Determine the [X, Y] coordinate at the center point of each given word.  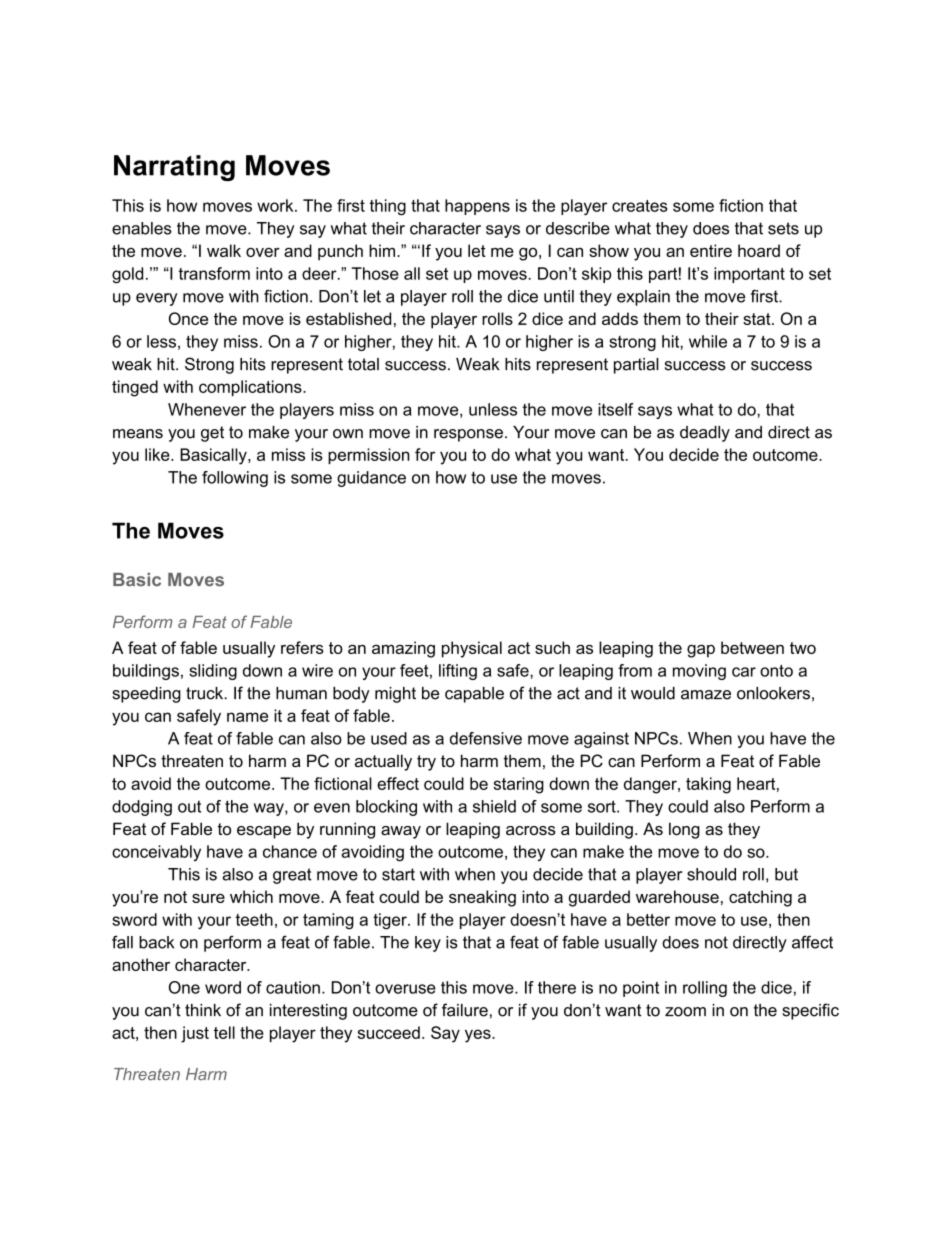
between [752, 647]
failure [465, 1010]
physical [472, 649]
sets [783, 228]
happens [477, 207]
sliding [213, 672]
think [203, 1010]
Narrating [174, 168]
